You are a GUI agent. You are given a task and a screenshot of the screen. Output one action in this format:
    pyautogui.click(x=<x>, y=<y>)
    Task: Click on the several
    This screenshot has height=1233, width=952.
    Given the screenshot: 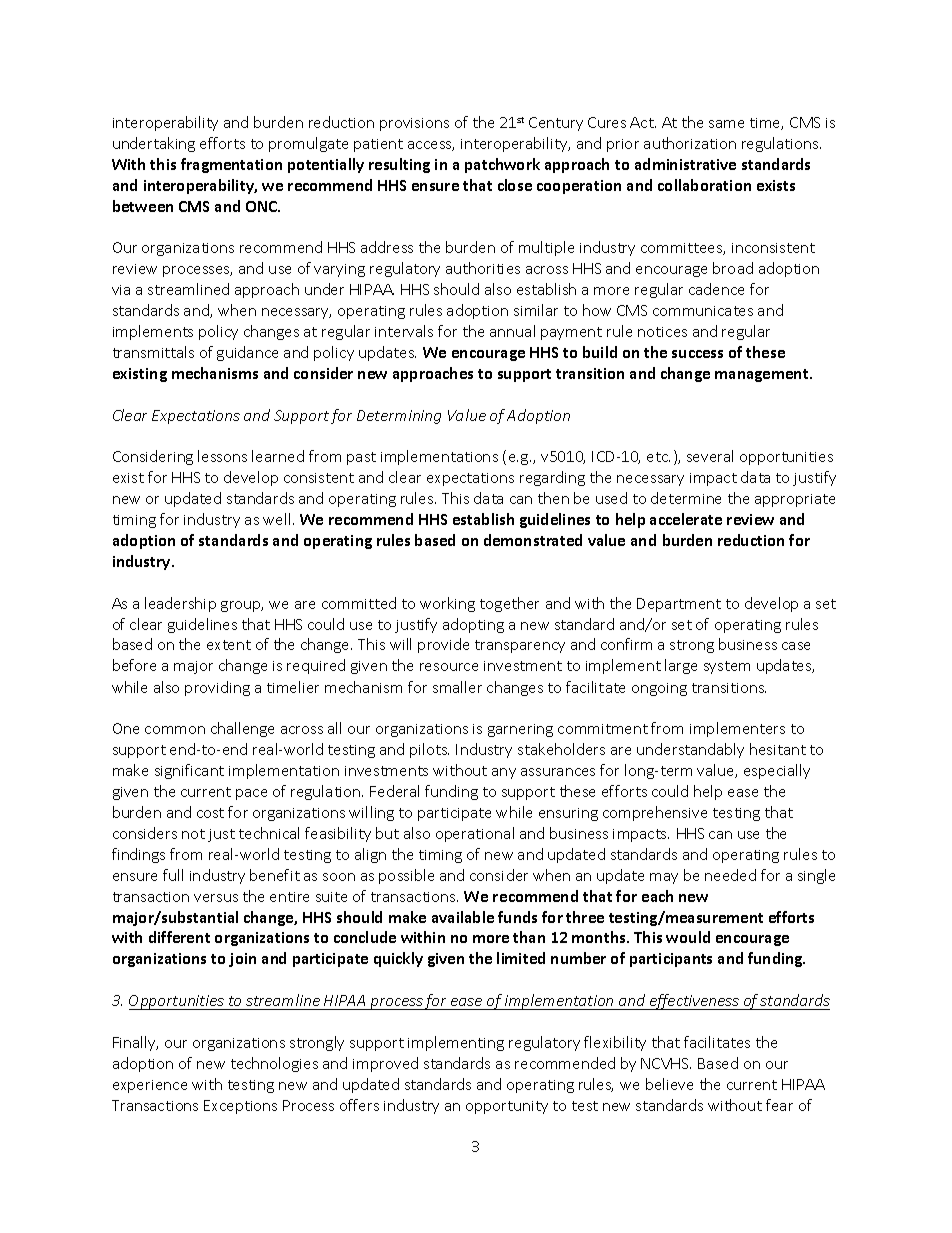 What is the action you would take?
    pyautogui.click(x=710, y=456)
